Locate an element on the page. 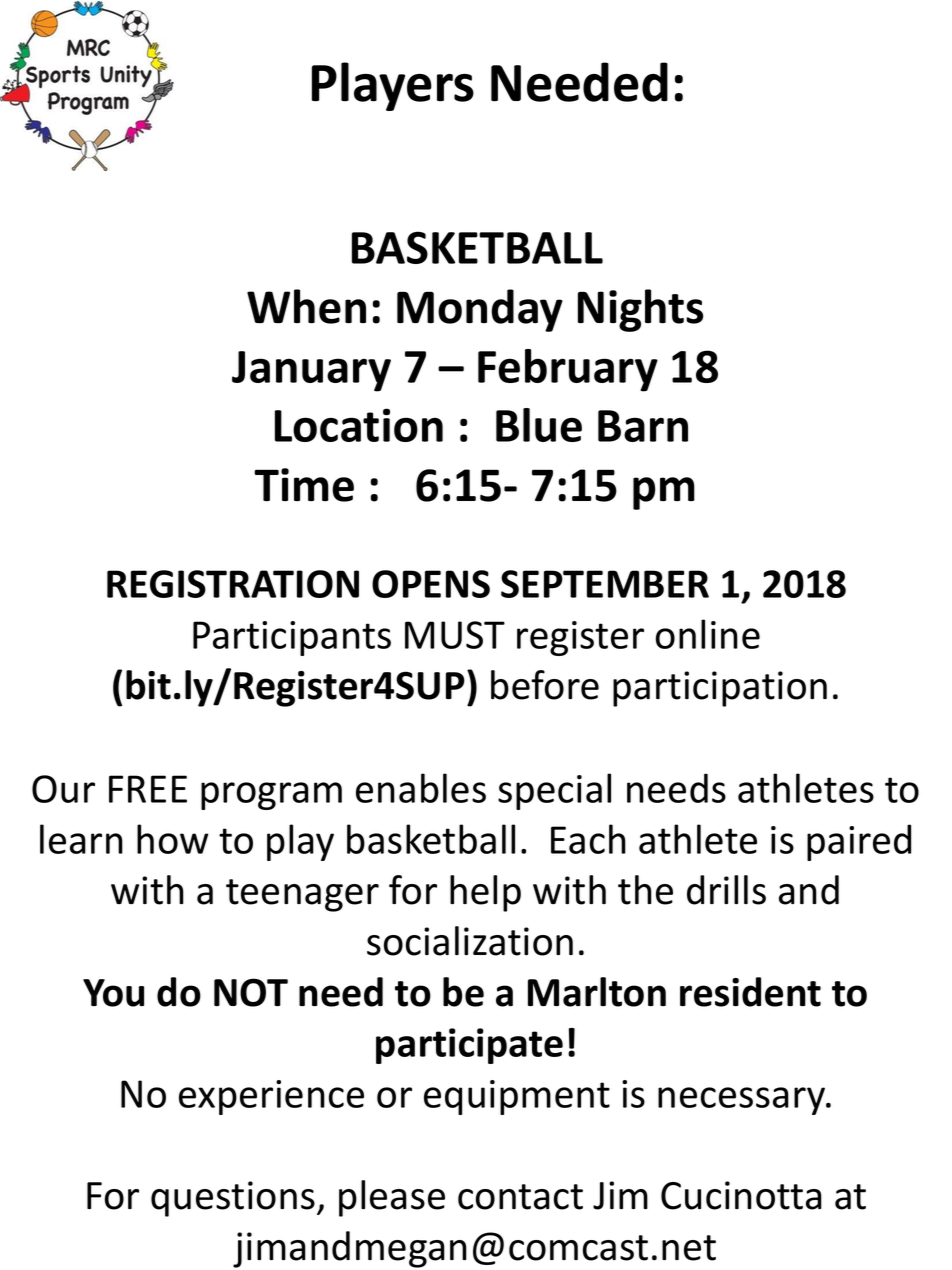 The width and height of the document is (952, 1270). participate is located at coordinates (469, 1046).
